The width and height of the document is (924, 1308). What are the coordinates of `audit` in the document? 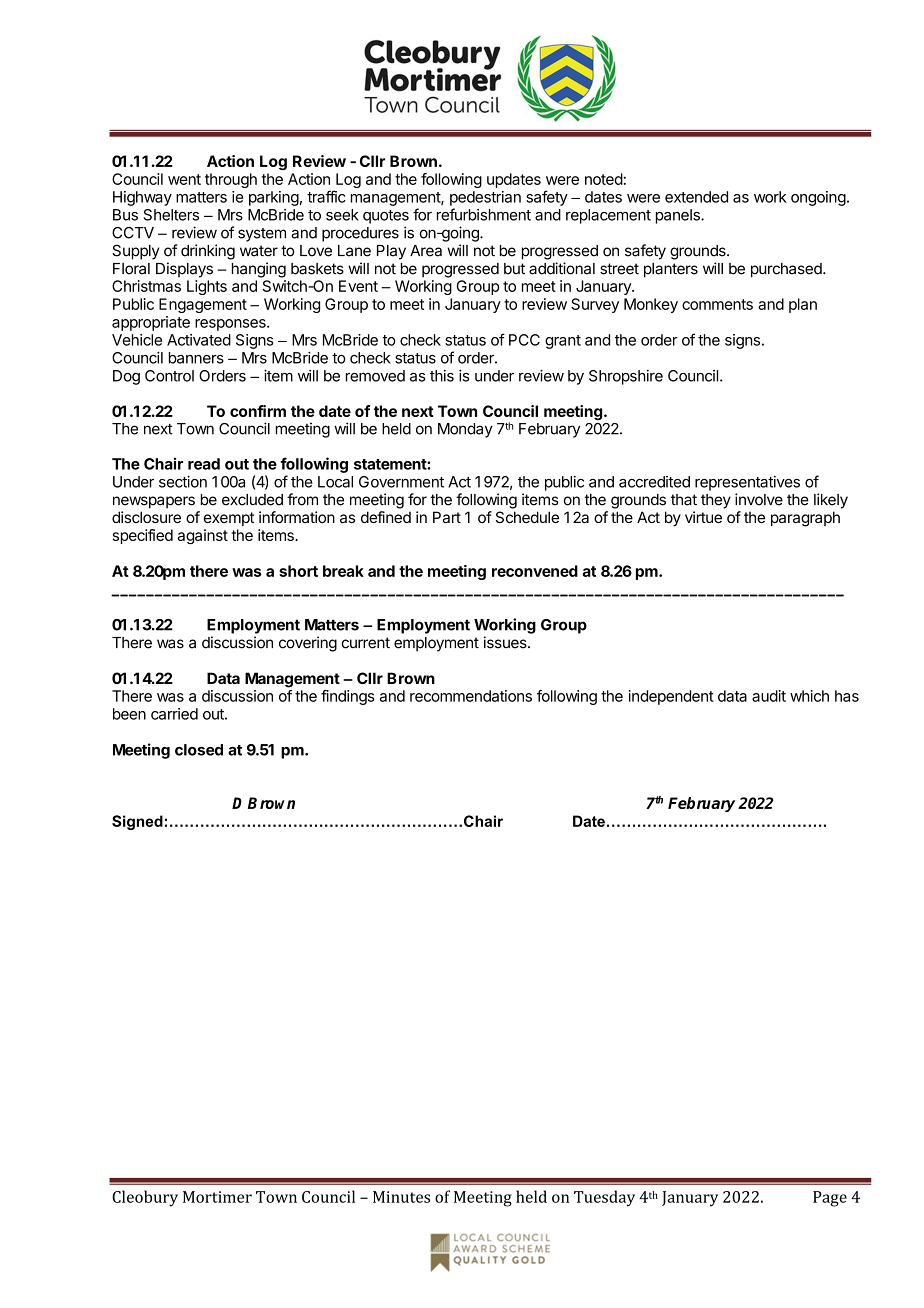 It's located at (769, 696).
